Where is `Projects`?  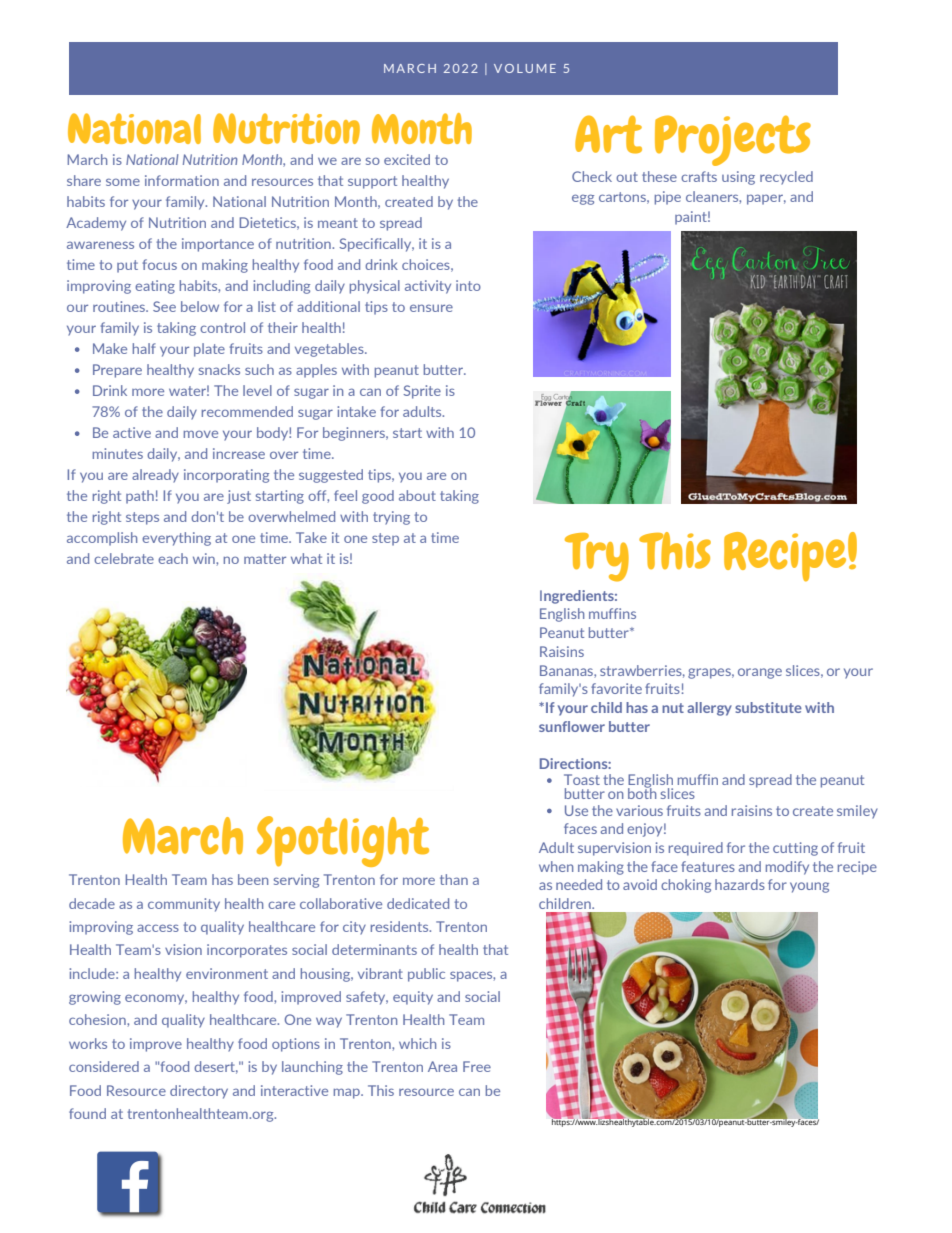 Projects is located at coordinates (733, 140).
